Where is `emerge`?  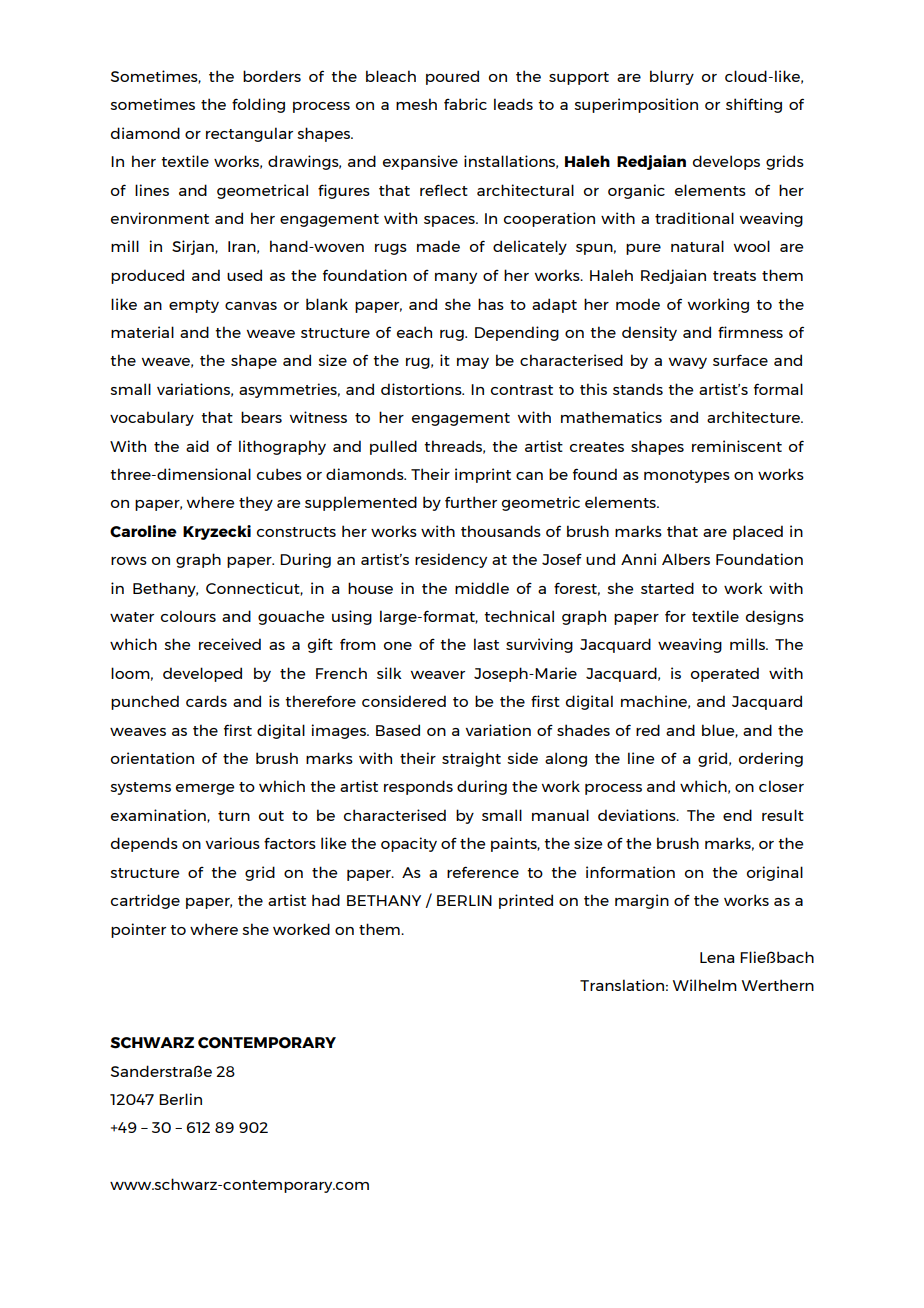
emerge is located at coordinates (205, 789).
